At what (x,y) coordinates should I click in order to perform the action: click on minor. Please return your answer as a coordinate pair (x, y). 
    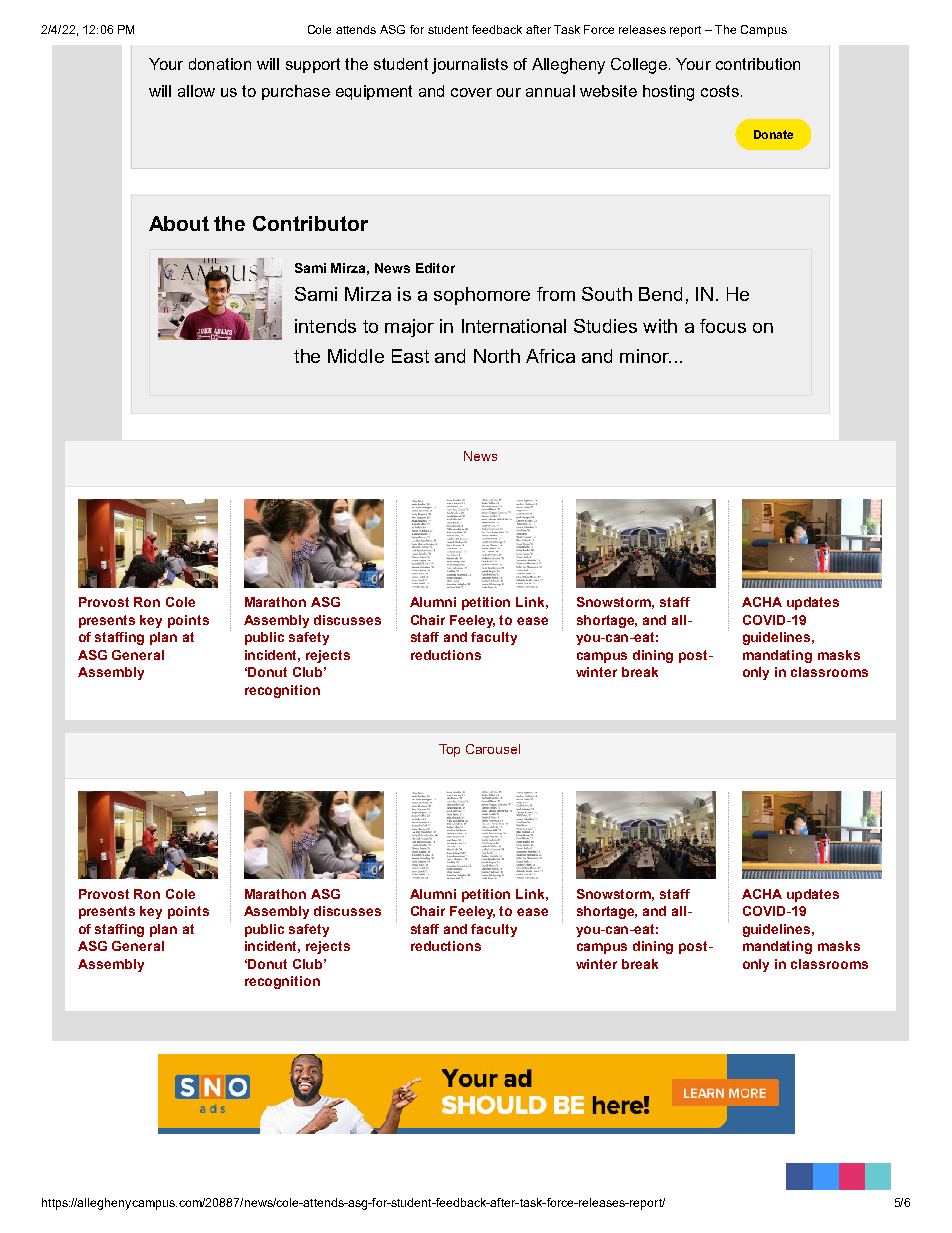
    Looking at the image, I should click on (645, 356).
